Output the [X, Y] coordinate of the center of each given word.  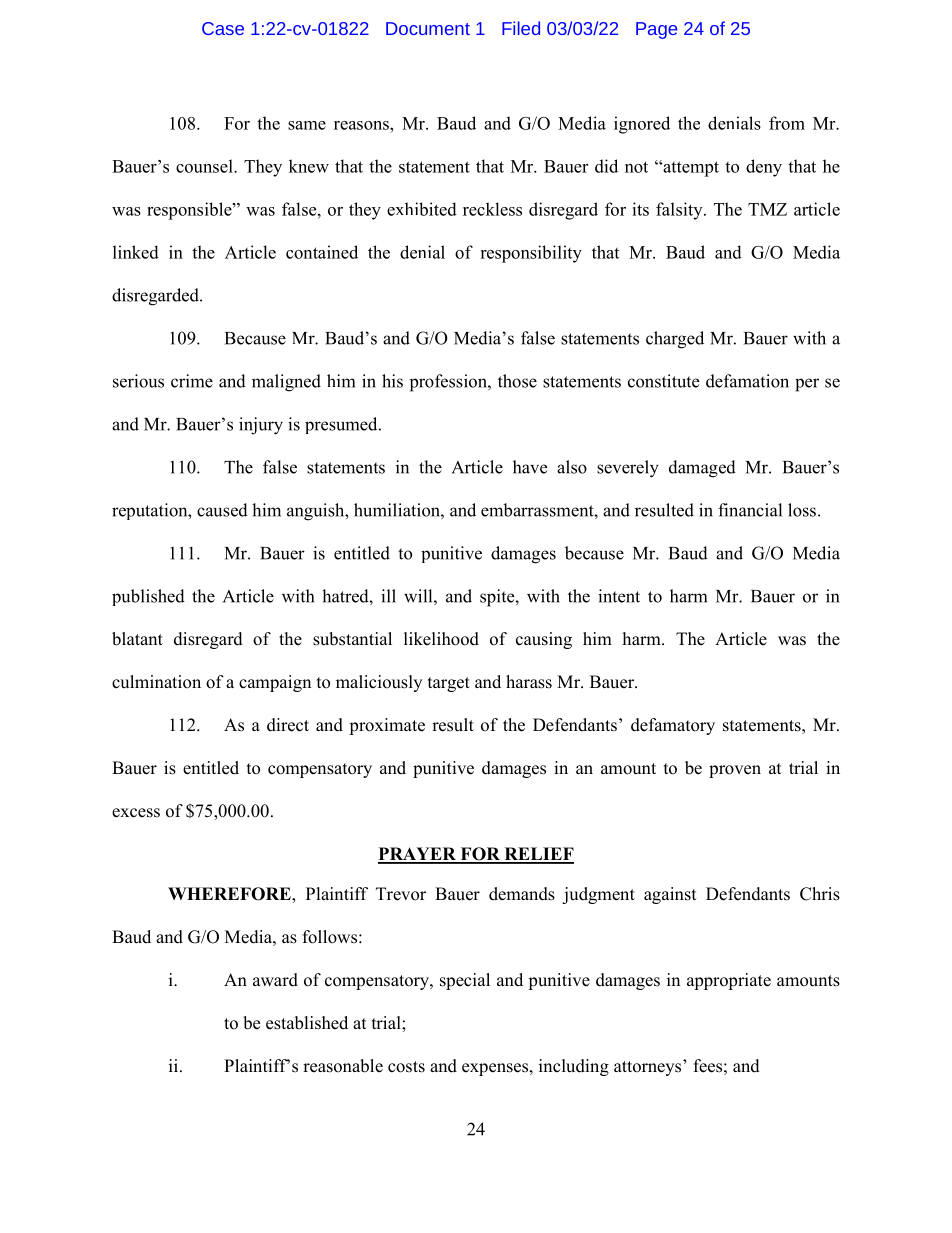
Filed [521, 28]
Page [656, 30]
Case [223, 28]
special [465, 981]
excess [136, 813]
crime [192, 381]
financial [750, 510]
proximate [387, 726]
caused [222, 510]
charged [675, 340]
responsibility [531, 254]
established [307, 1023]
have [530, 467]
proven [735, 771]
